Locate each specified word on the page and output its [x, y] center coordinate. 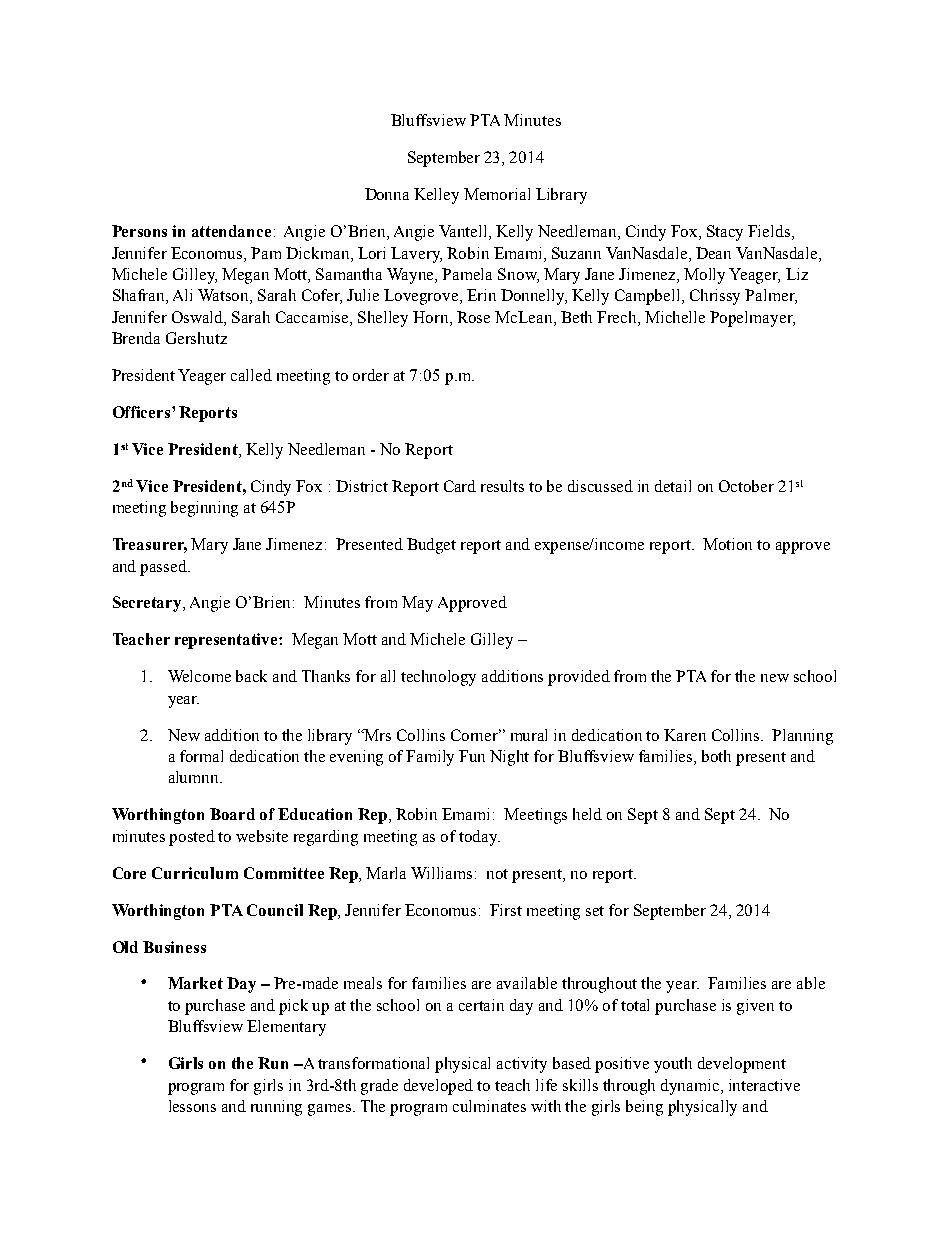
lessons [192, 1106]
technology [438, 678]
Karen [685, 735]
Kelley [436, 196]
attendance [231, 231]
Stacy [725, 233]
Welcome [199, 676]
